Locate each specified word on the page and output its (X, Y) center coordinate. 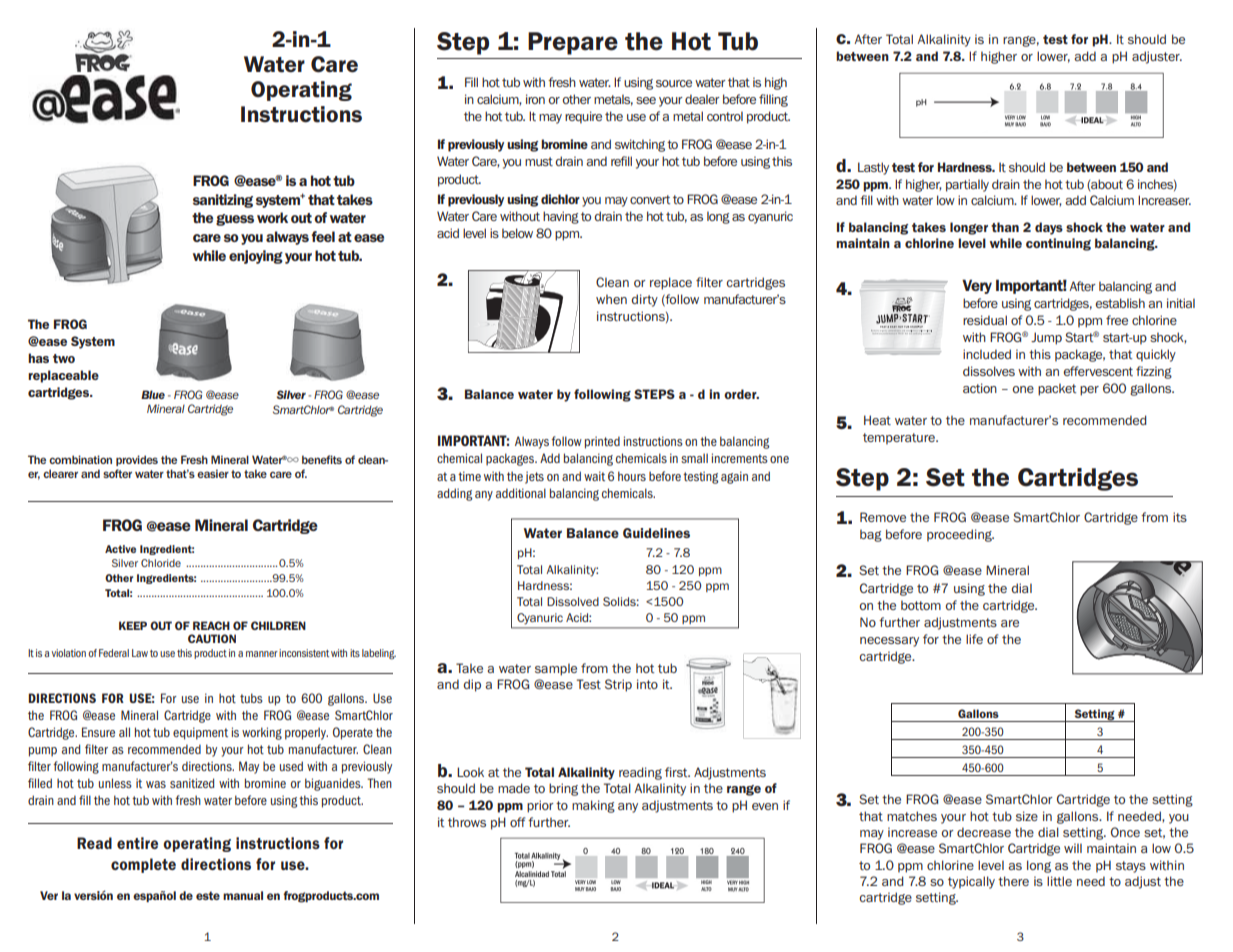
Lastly (873, 168)
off (517, 822)
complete (143, 865)
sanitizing (223, 201)
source (674, 83)
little (1059, 881)
